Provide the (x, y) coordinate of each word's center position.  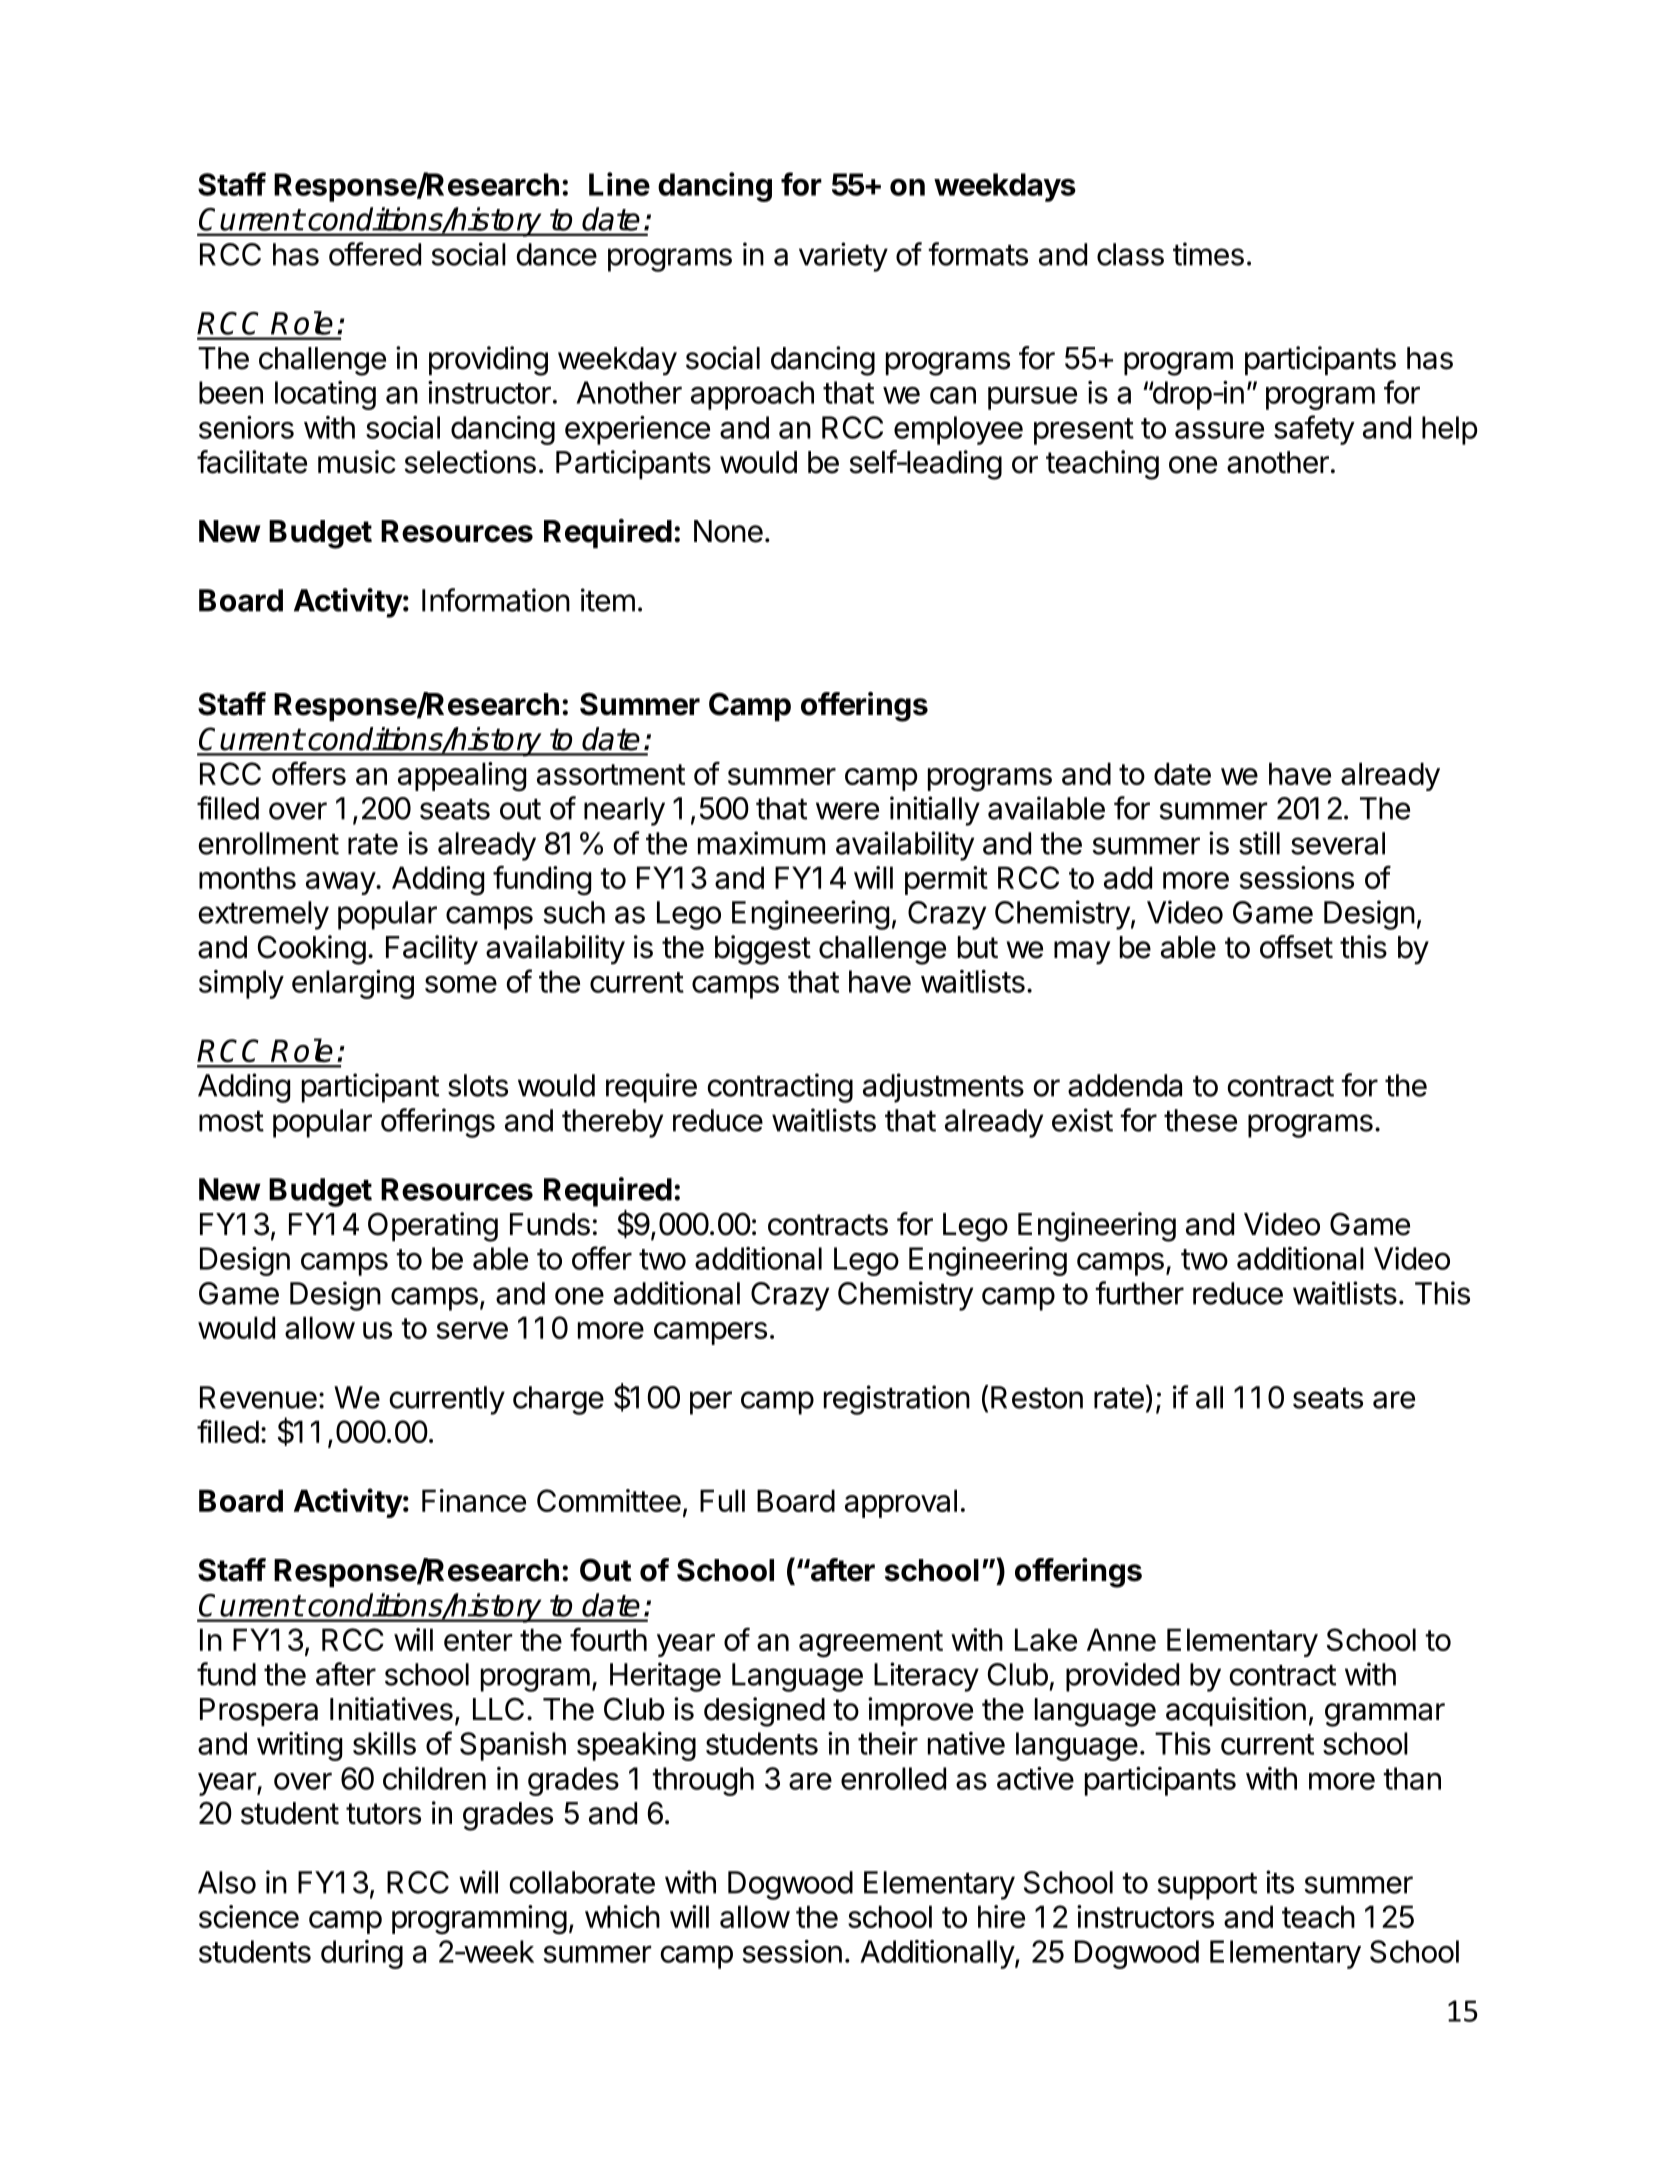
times (1208, 254)
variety (843, 257)
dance (557, 254)
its (1280, 1882)
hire (1001, 1916)
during (362, 1954)
